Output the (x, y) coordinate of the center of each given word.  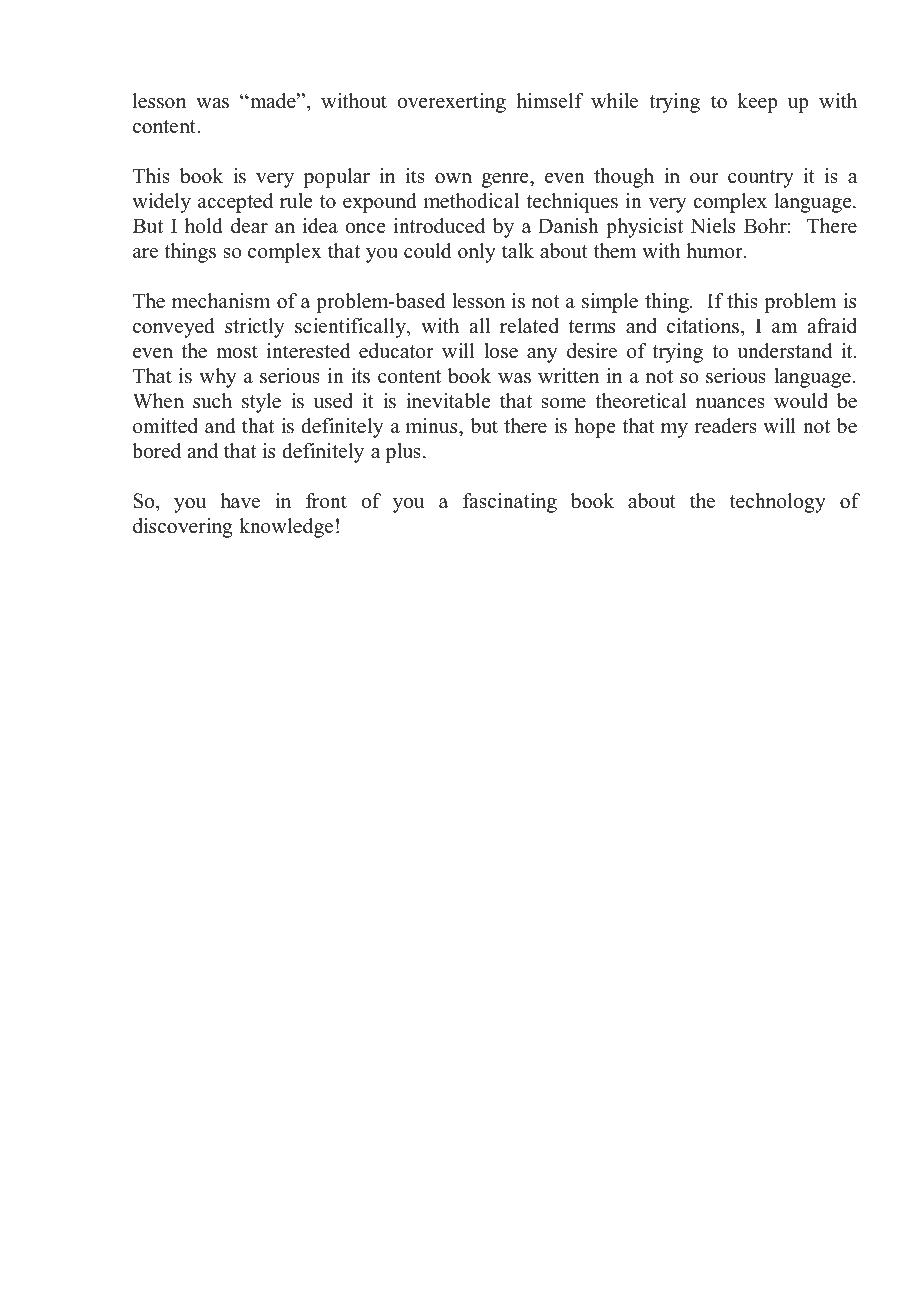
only (477, 253)
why (218, 378)
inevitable (448, 401)
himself (550, 101)
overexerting (451, 103)
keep (757, 103)
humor (715, 251)
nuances (730, 403)
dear (249, 226)
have (240, 501)
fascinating (510, 503)
